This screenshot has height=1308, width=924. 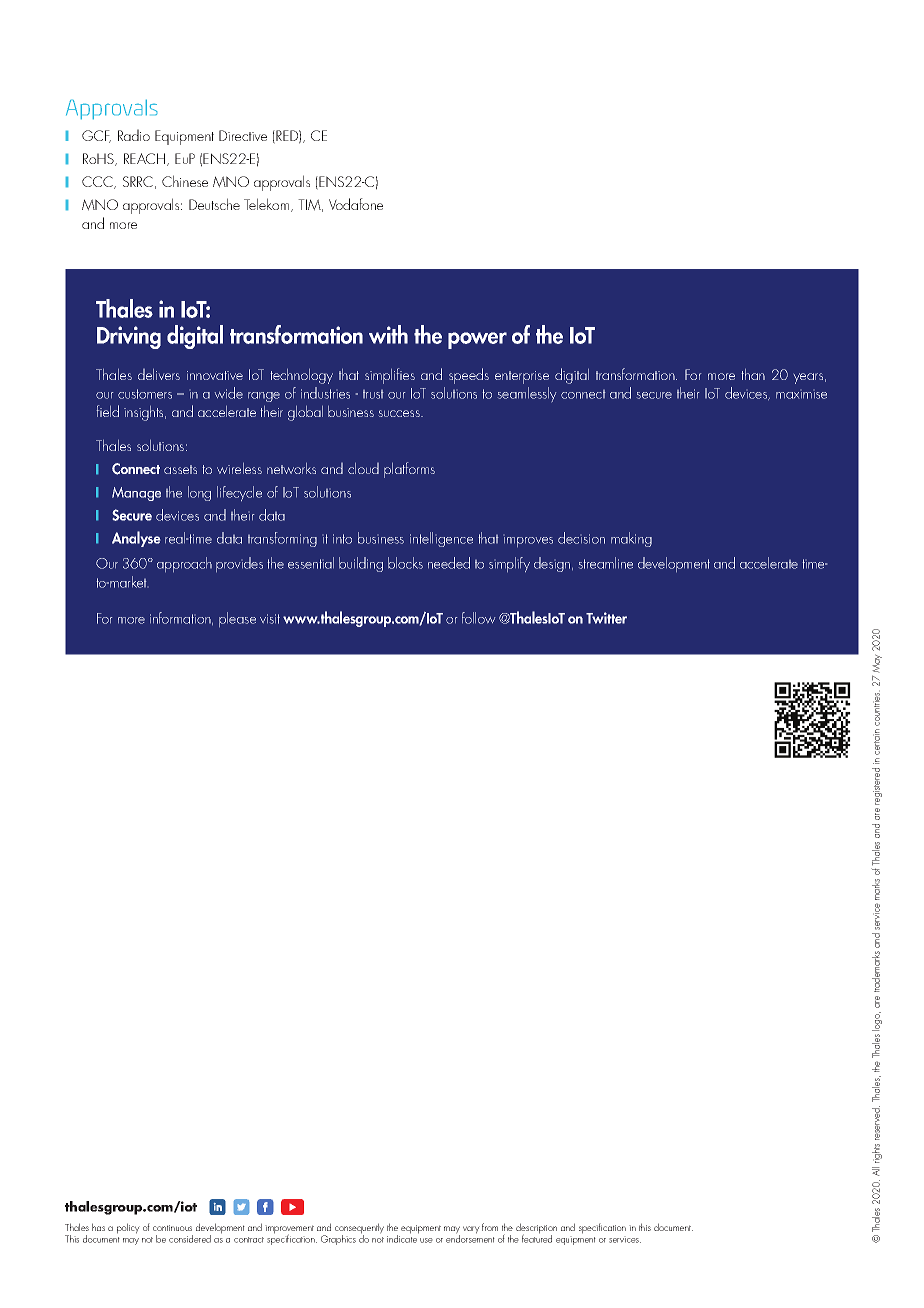 I want to click on description, so click(x=536, y=1229).
